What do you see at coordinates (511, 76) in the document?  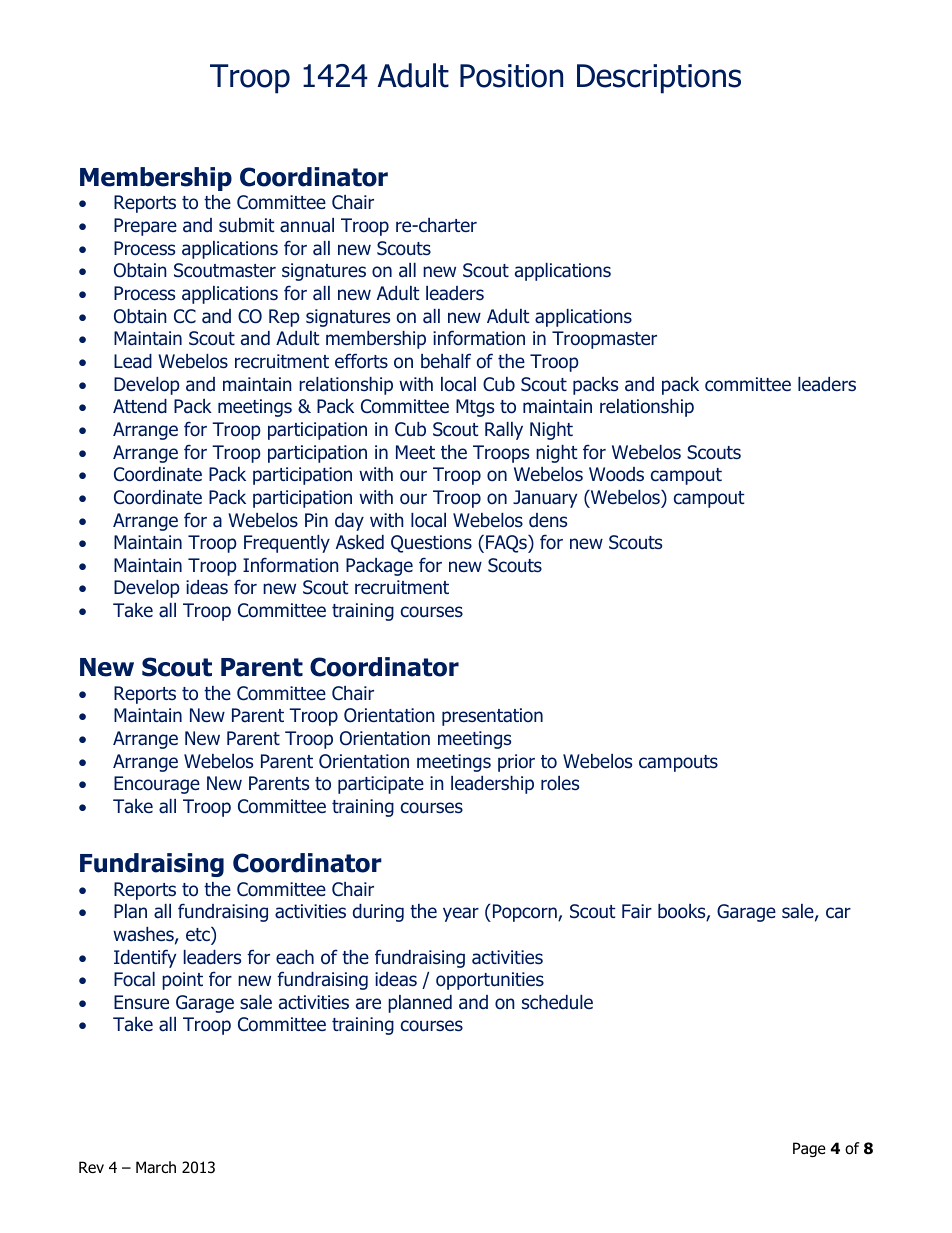 I see `Position` at bounding box center [511, 76].
